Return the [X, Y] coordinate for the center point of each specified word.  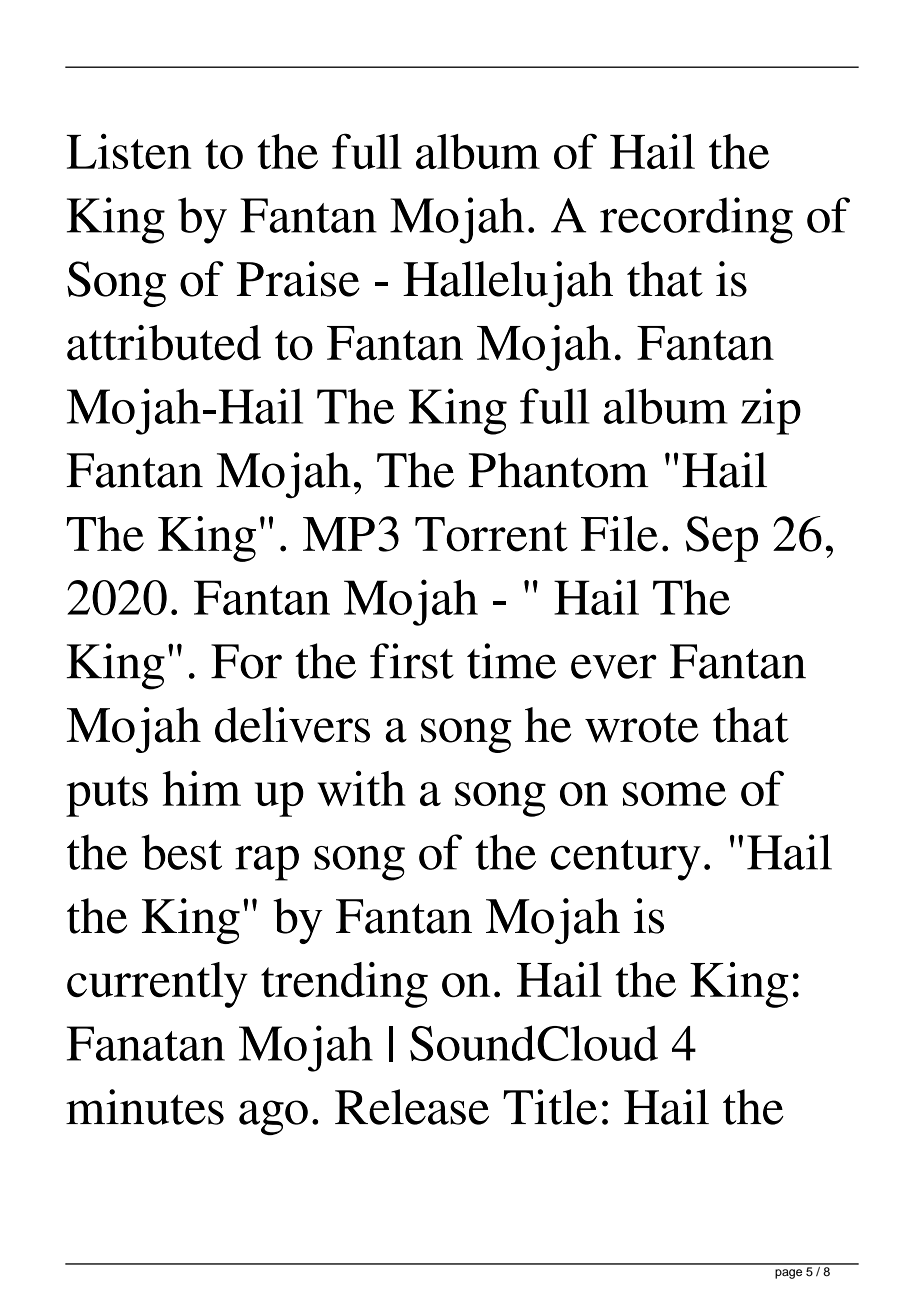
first [412, 661]
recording [696, 220]
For [246, 661]
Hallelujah [508, 284]
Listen [129, 151]
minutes [145, 1107]
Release [412, 1107]
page [788, 1274]
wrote [642, 727]
